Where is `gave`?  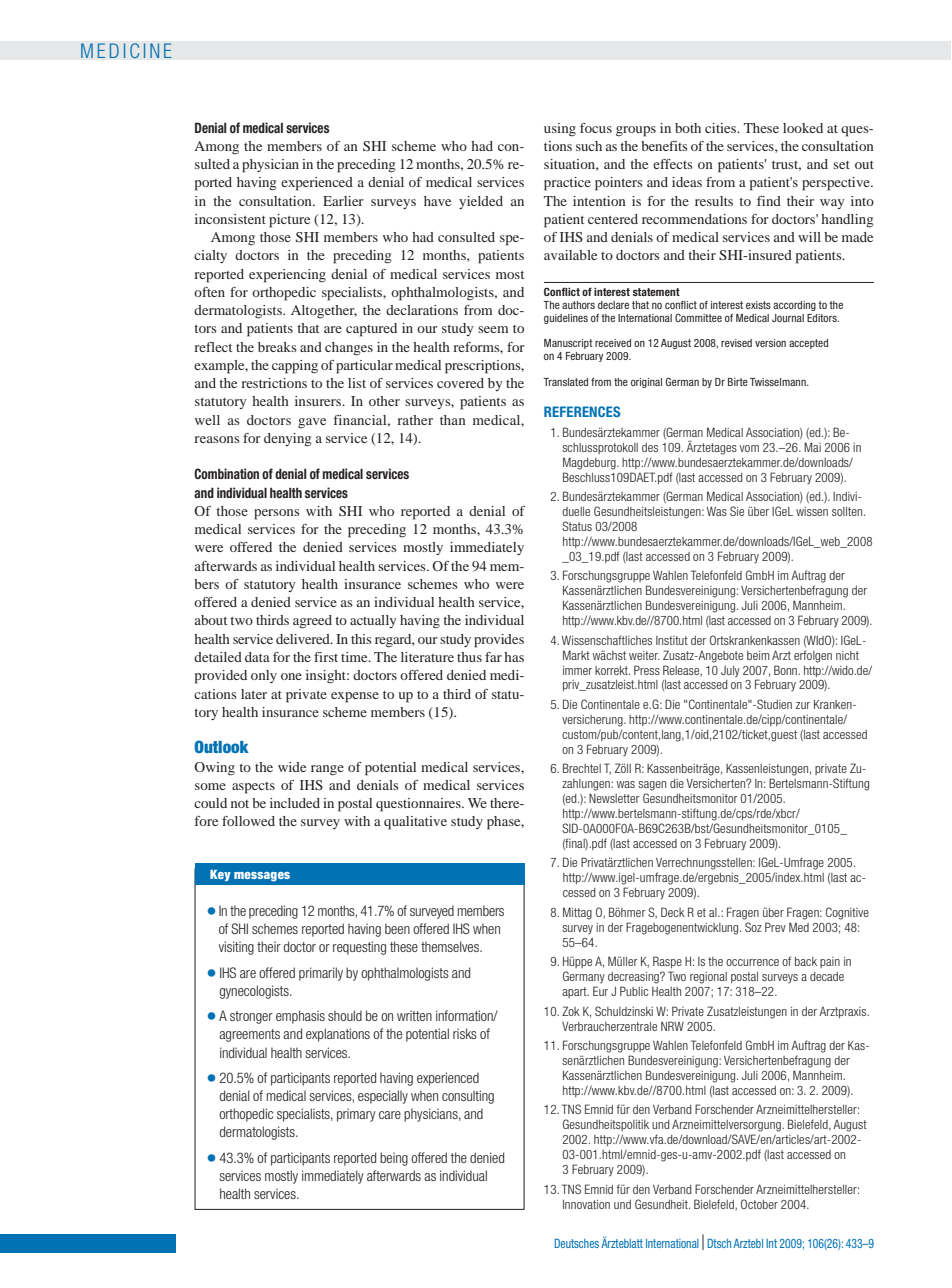
gave is located at coordinates (312, 423).
